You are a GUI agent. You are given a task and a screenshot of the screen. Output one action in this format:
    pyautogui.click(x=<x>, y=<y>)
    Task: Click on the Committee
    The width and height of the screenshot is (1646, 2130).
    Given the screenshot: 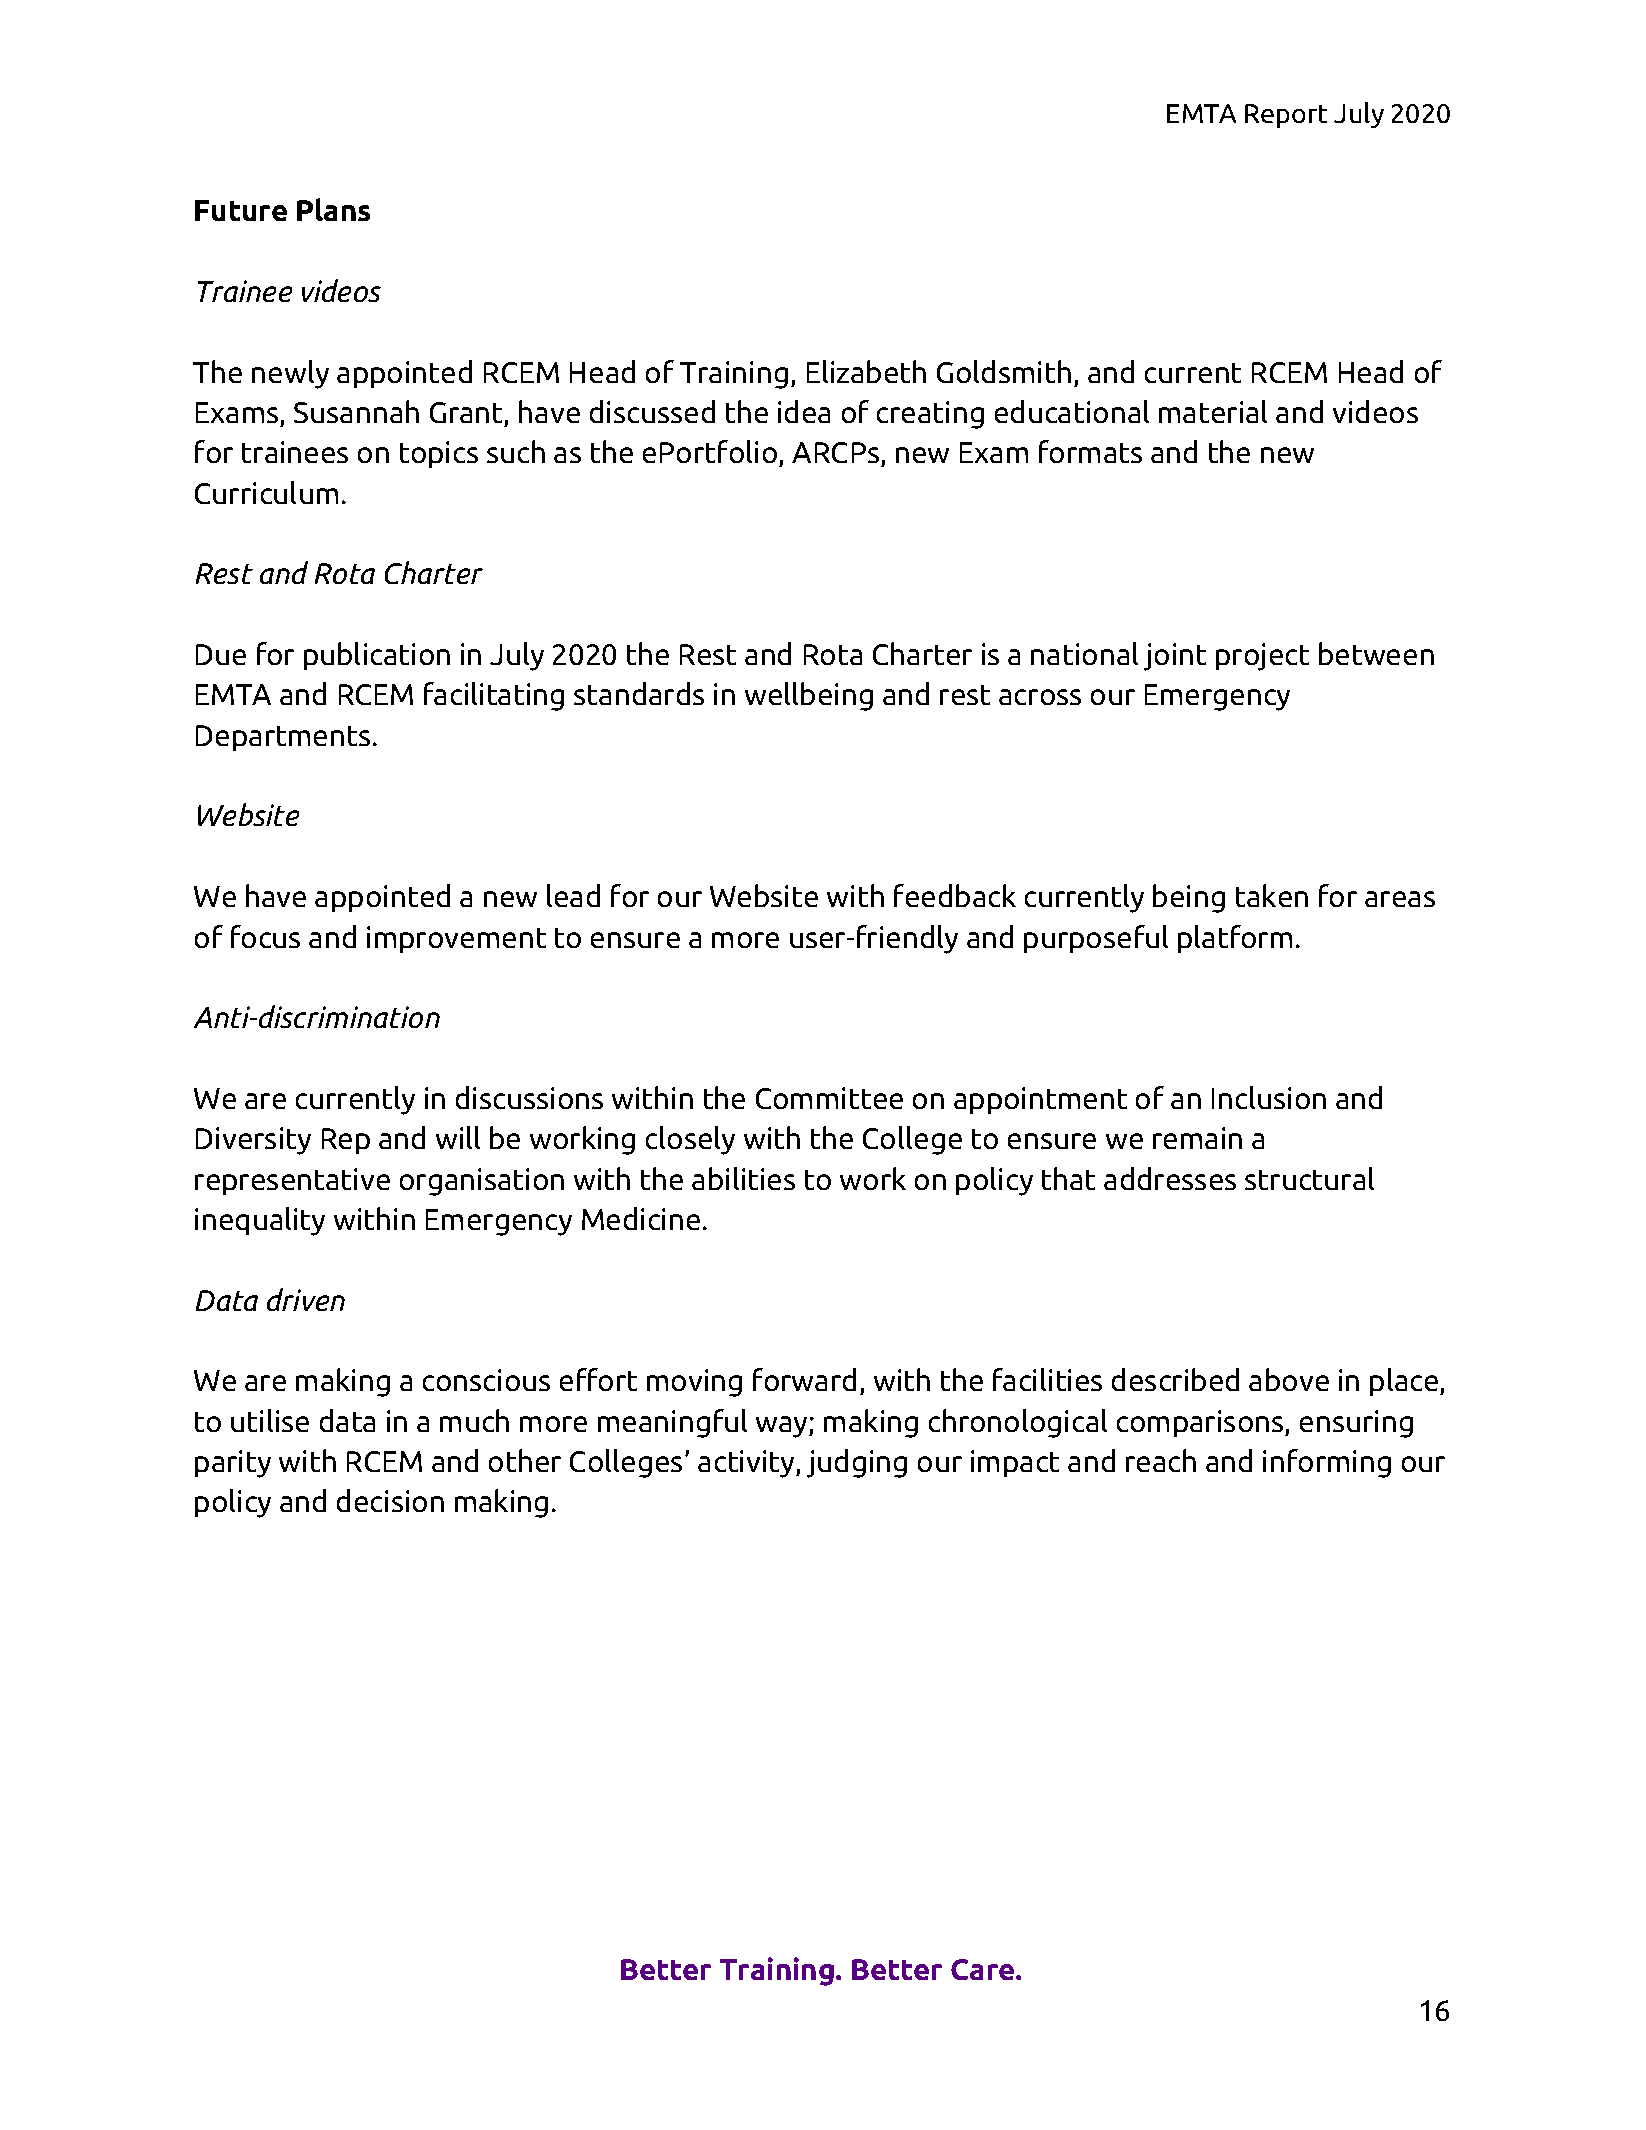 What is the action you would take?
    pyautogui.click(x=829, y=1098)
